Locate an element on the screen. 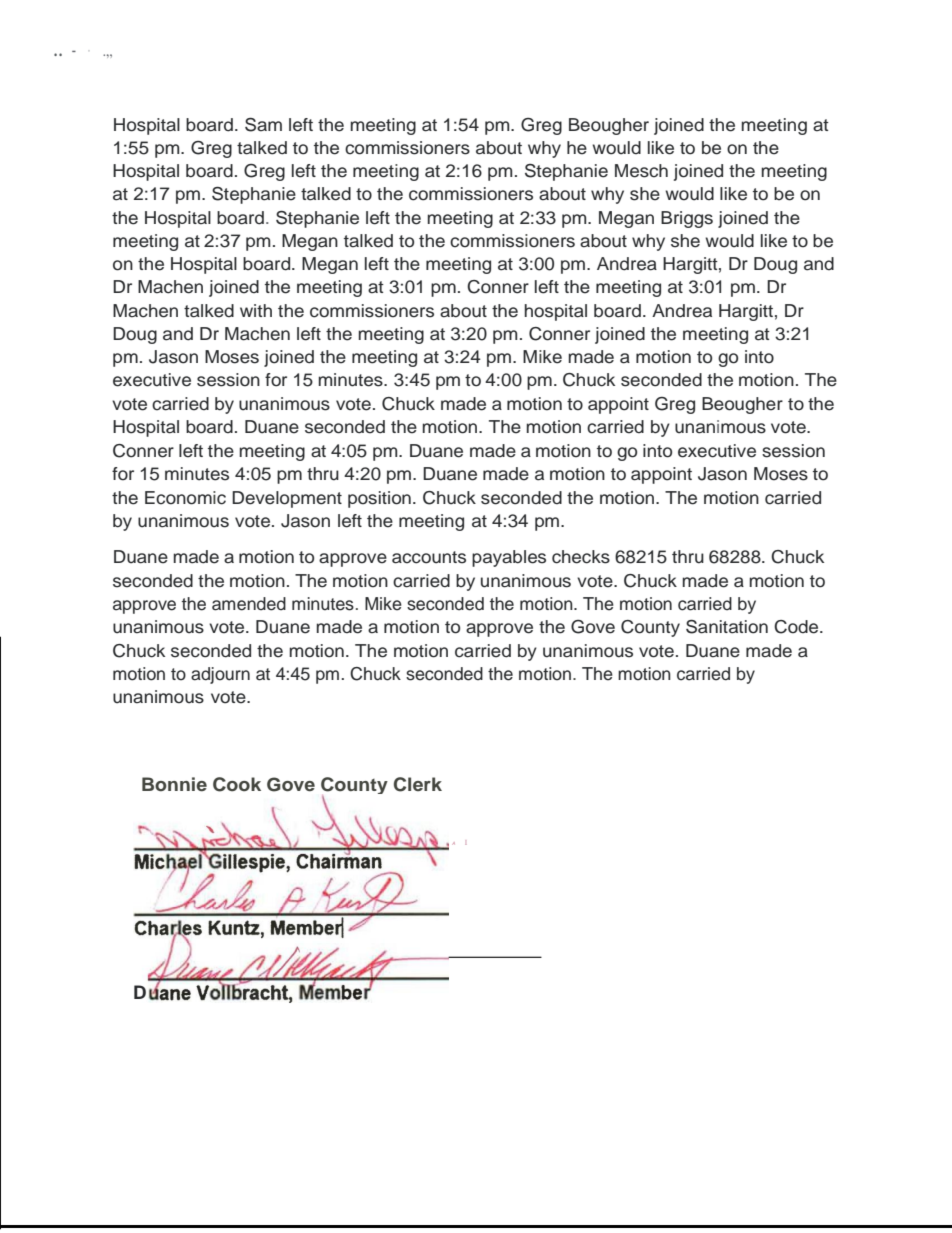  Briggs is located at coordinates (687, 219).
